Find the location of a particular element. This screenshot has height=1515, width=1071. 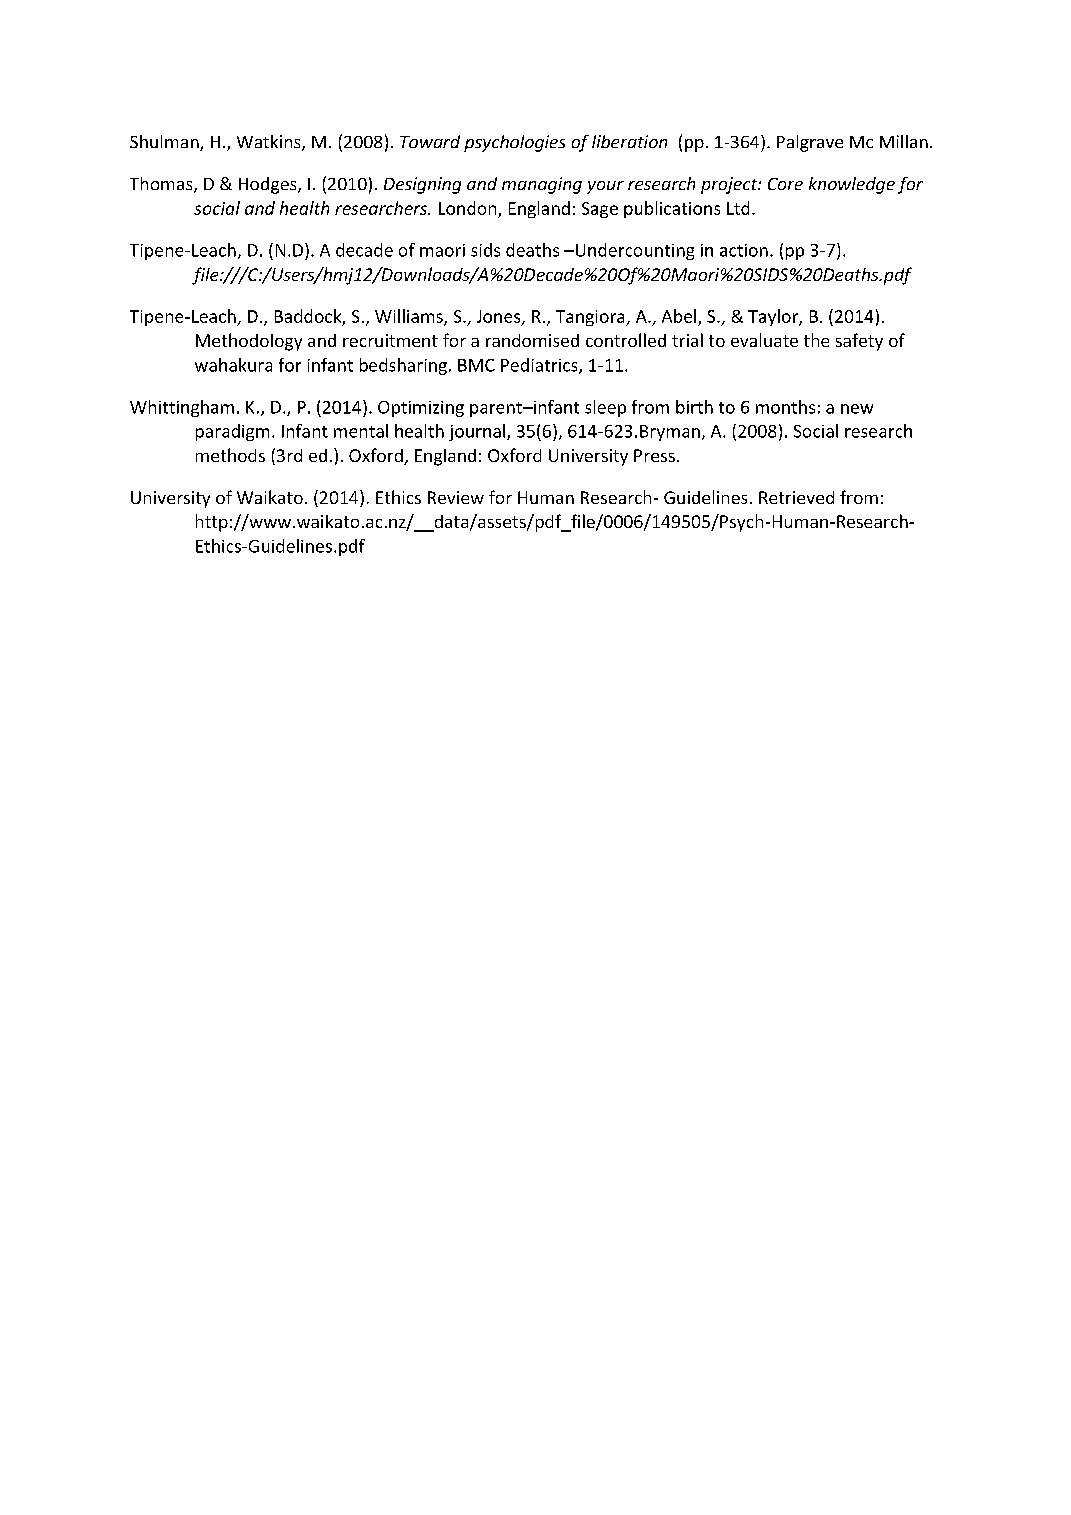

Hodges is located at coordinates (269, 185).
